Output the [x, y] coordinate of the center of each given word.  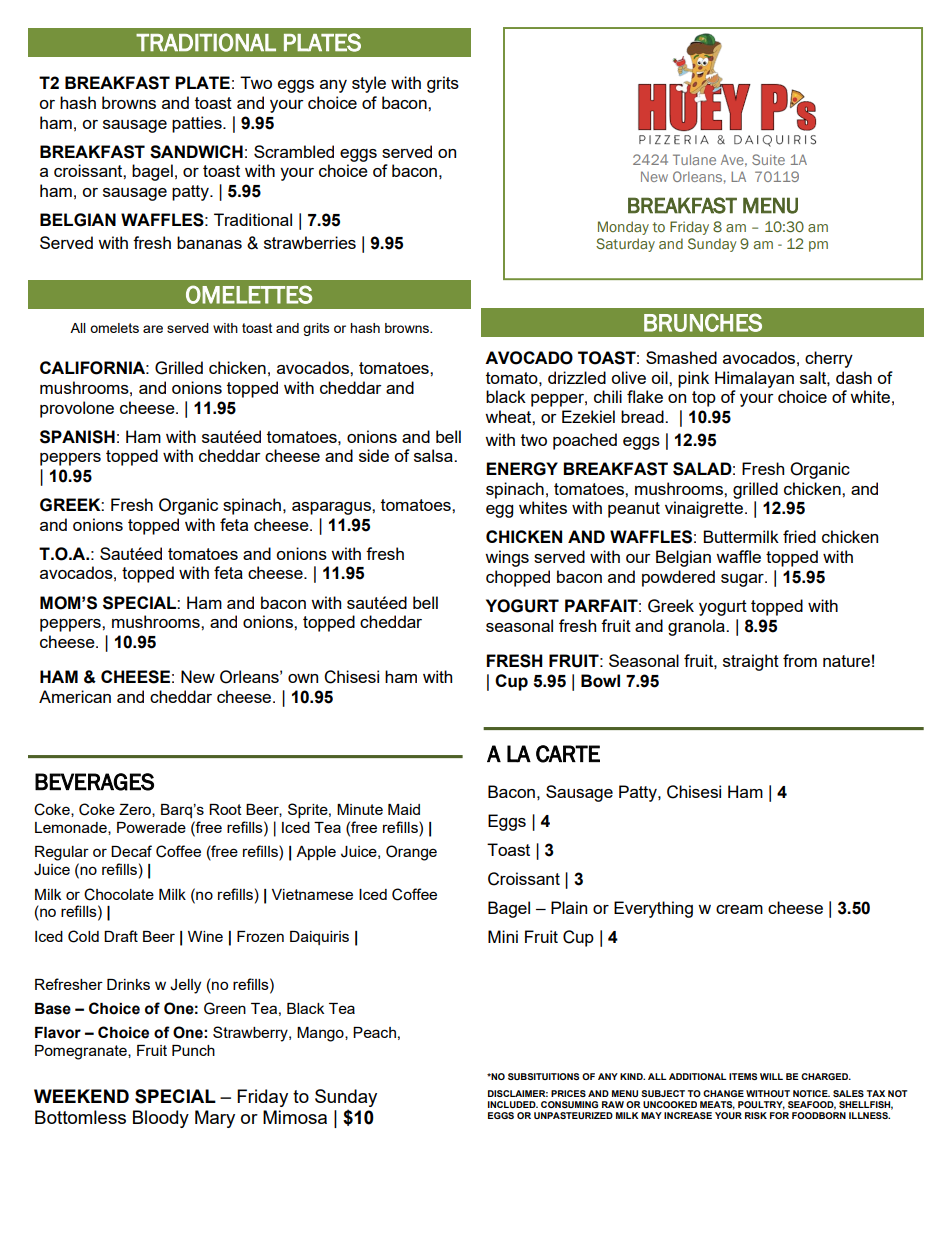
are [153, 329]
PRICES [568, 1093]
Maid [404, 809]
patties [198, 124]
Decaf [131, 851]
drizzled [577, 377]
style [369, 84]
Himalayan [754, 379]
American [75, 696]
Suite [768, 159]
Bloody [161, 1119]
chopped [518, 578]
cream [739, 909]
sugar [743, 580]
